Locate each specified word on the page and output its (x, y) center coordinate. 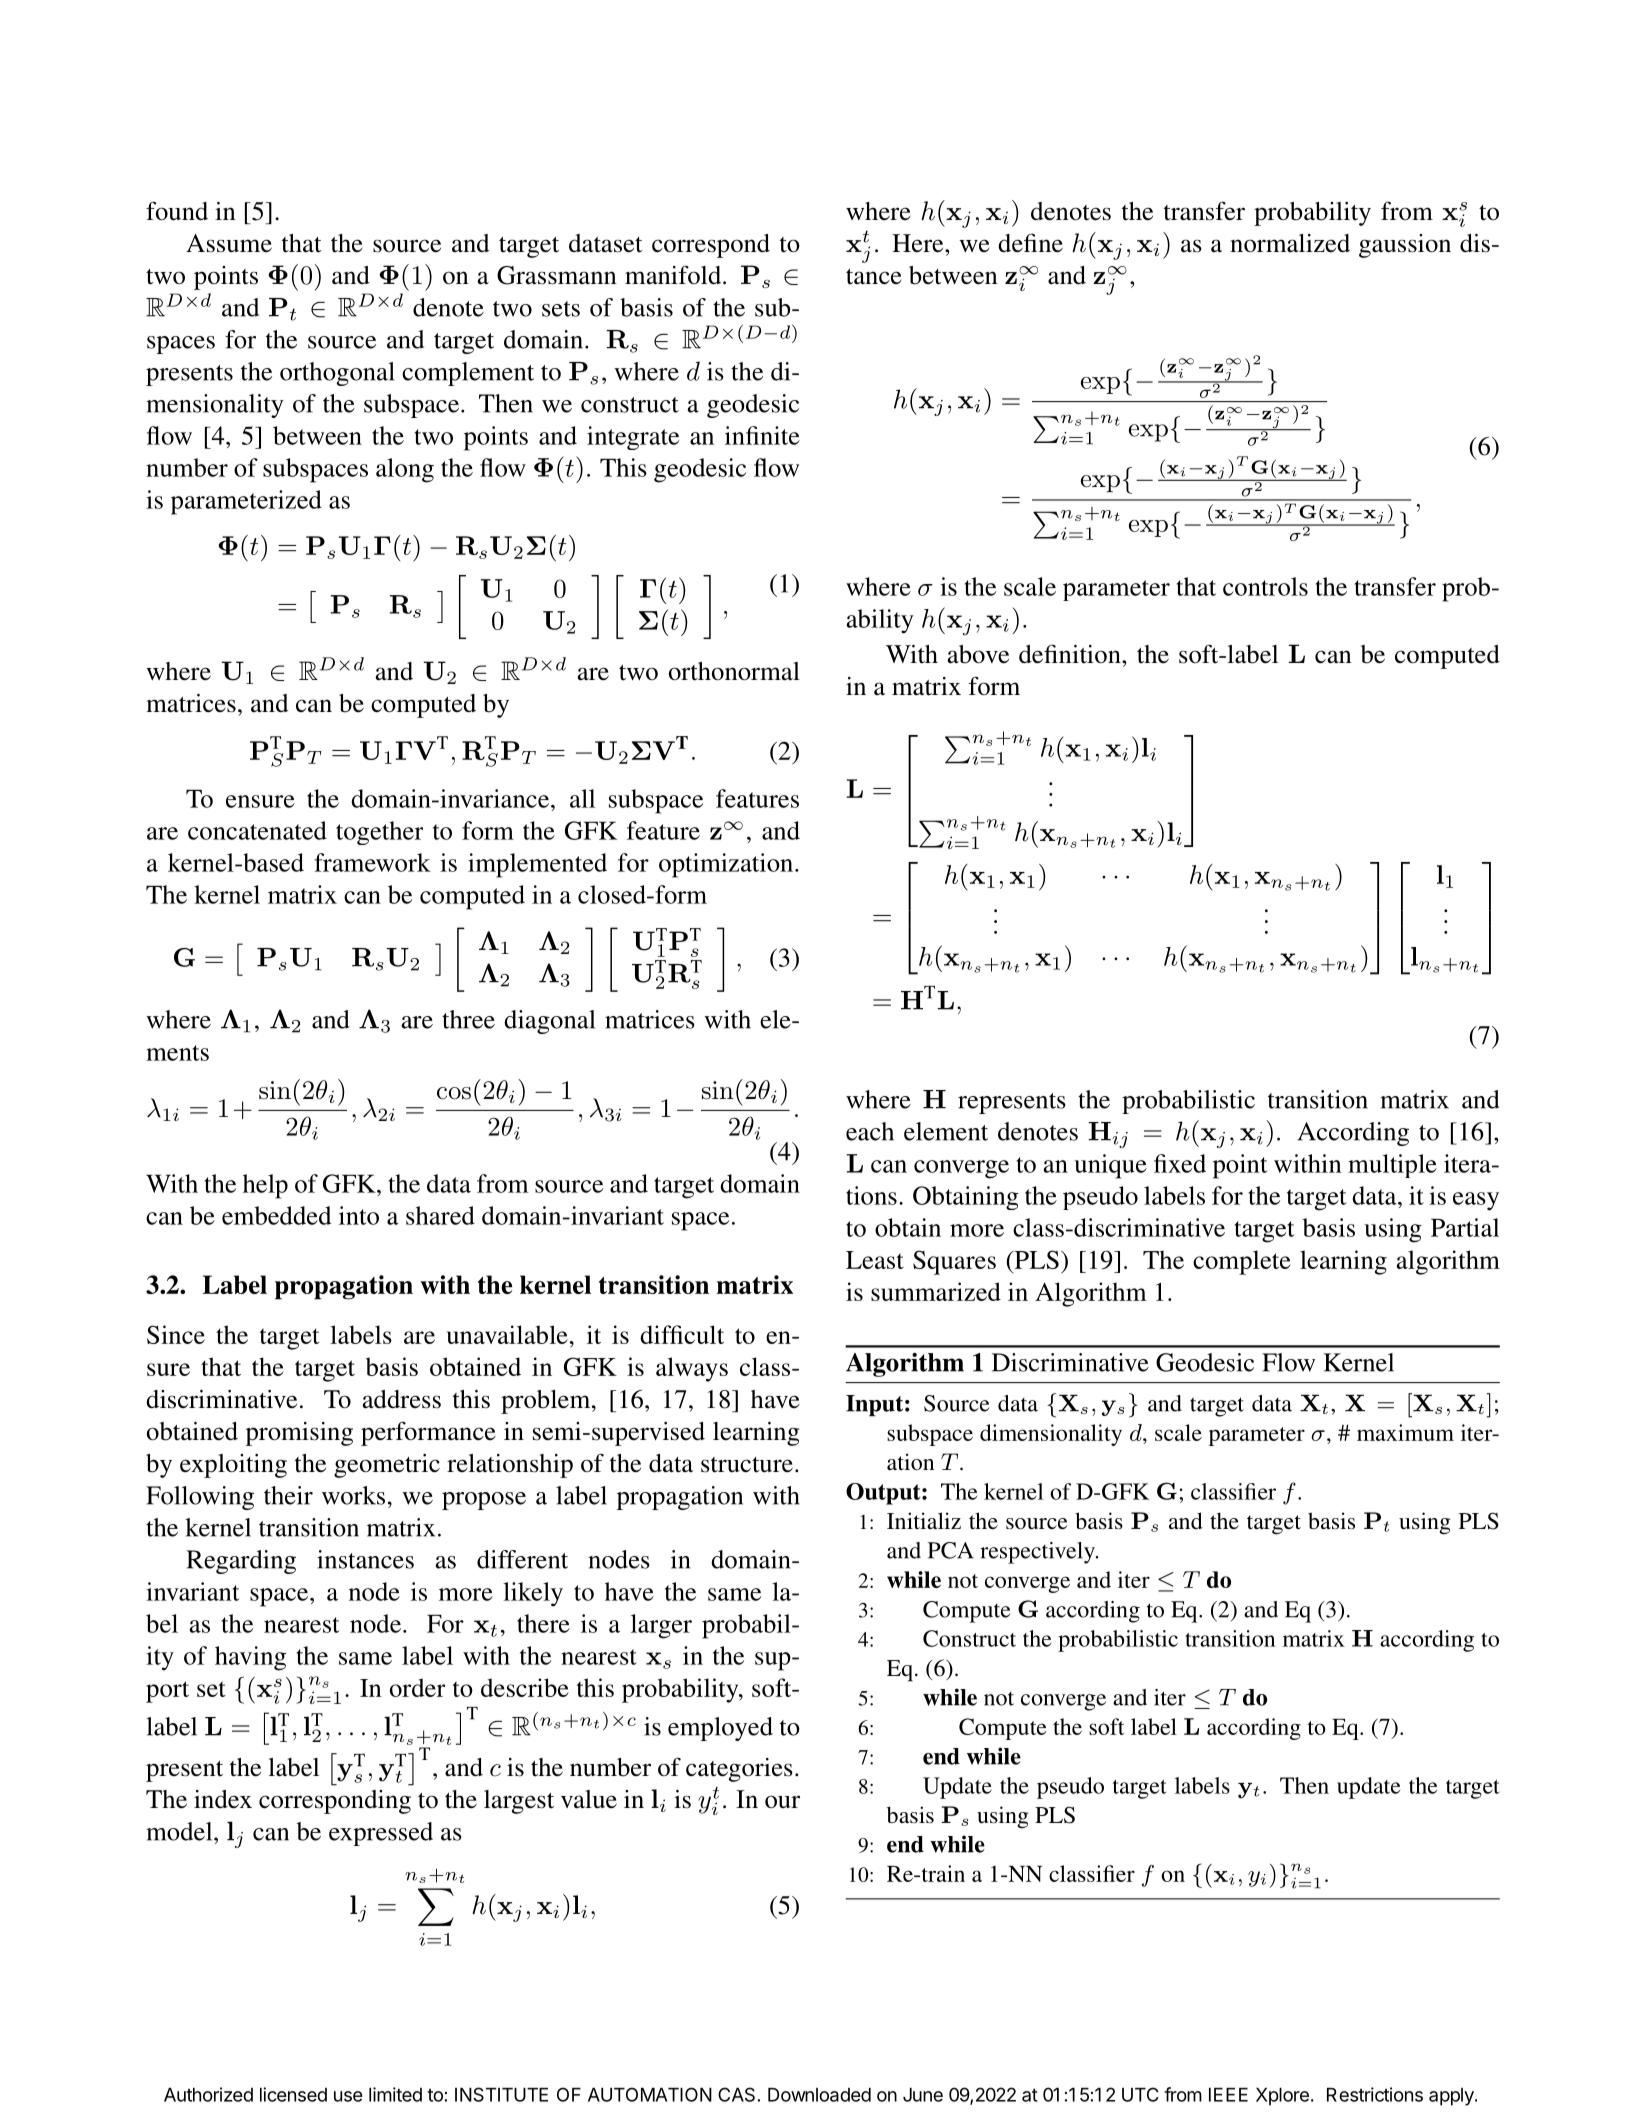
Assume (229, 243)
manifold (674, 275)
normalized (1290, 243)
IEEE (1228, 2095)
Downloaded (819, 2095)
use (348, 2096)
